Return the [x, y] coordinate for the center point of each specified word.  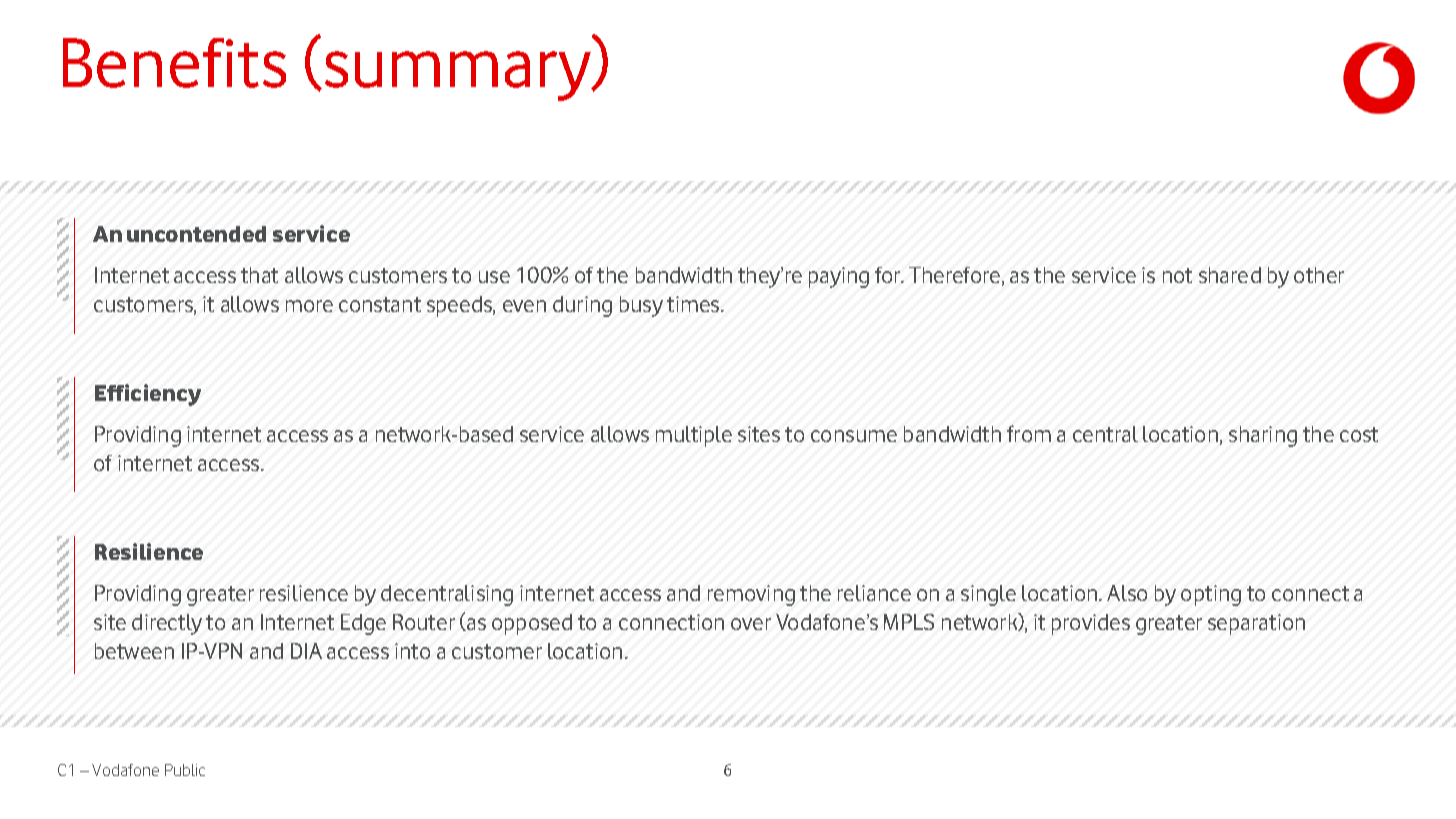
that [259, 275]
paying [839, 277]
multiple [694, 436]
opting [1211, 595]
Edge [363, 624]
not [1177, 275]
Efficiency [148, 395]
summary [459, 76]
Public [185, 770]
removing [751, 595]
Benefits [174, 63]
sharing [1263, 436]
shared [1230, 275]
